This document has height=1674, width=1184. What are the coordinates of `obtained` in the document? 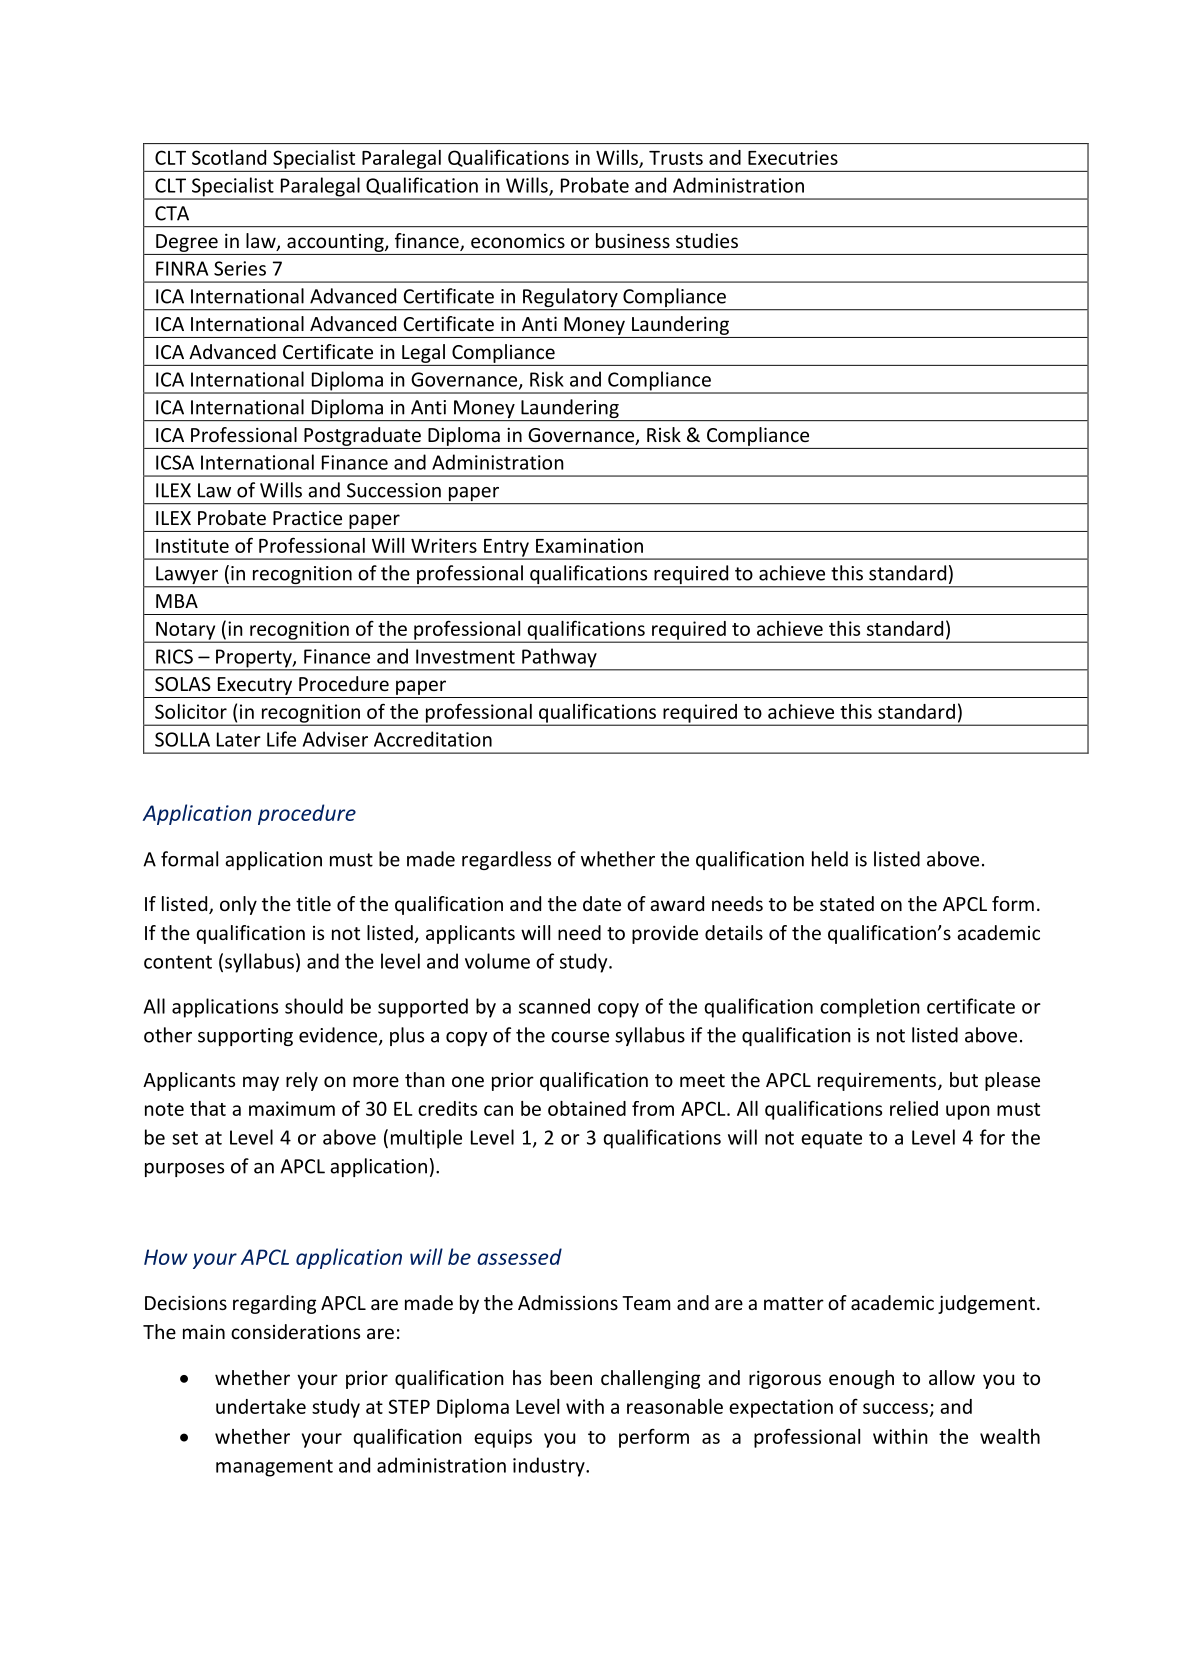 It's located at (587, 1108).
